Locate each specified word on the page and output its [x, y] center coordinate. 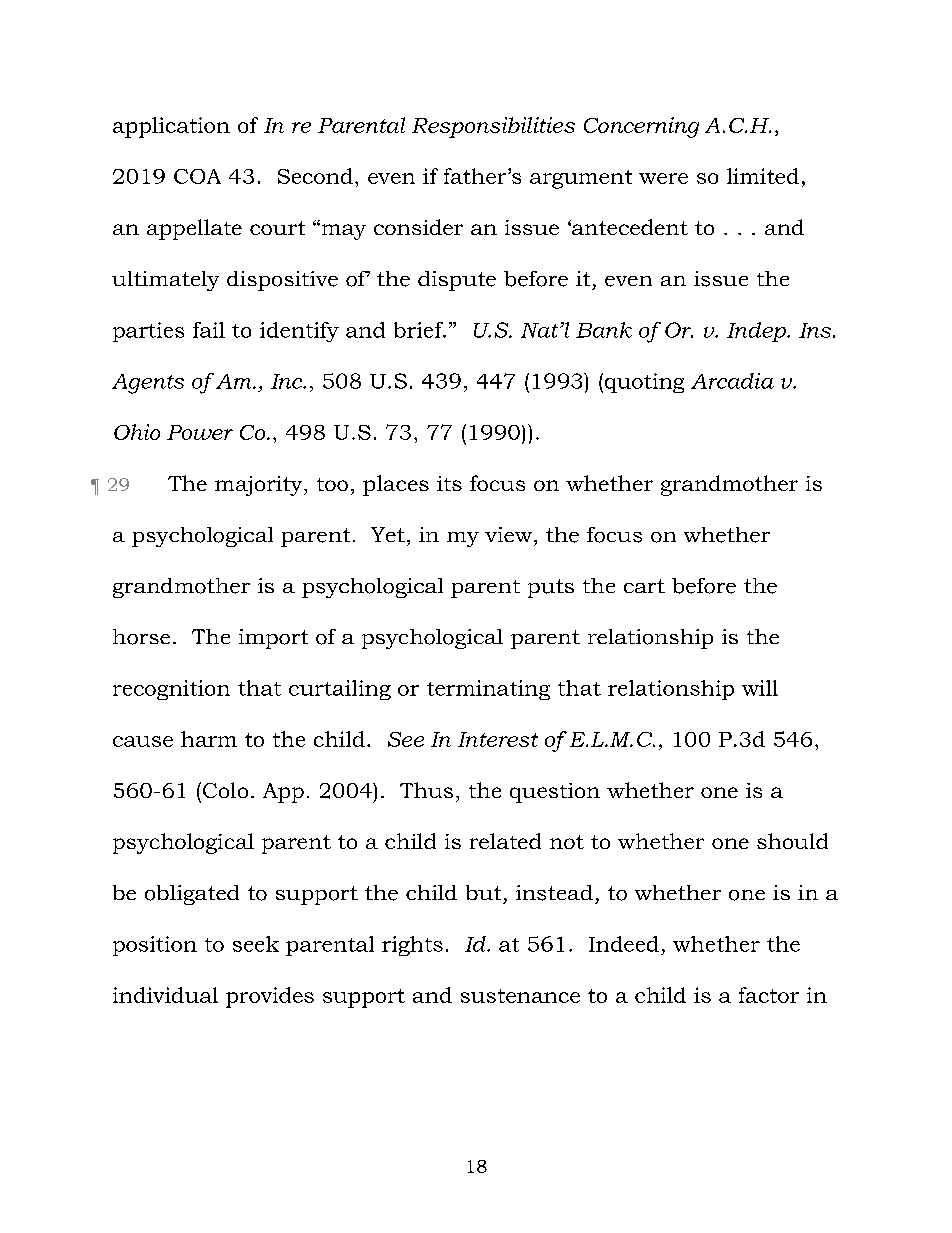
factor [769, 995]
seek [256, 944]
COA [197, 176]
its [449, 483]
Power [200, 432]
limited [763, 176]
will [760, 688]
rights [412, 946]
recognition [171, 690]
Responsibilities [493, 127]
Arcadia [732, 381]
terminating [488, 690]
